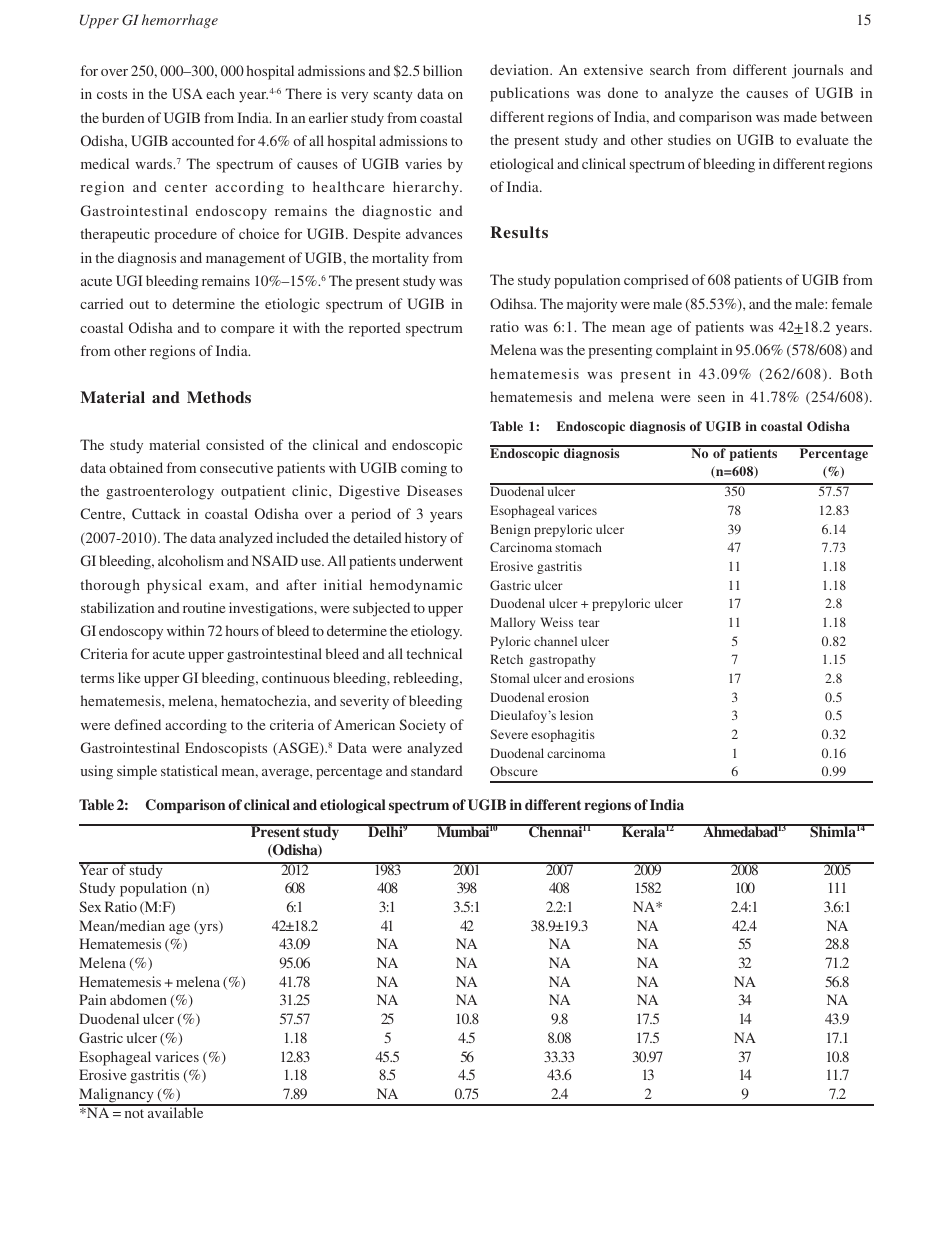 Image resolution: width=952 pixels, height=1233 pixels. Describe the element at coordinates (514, 771) in the screenshot. I see `Obscure` at that location.
